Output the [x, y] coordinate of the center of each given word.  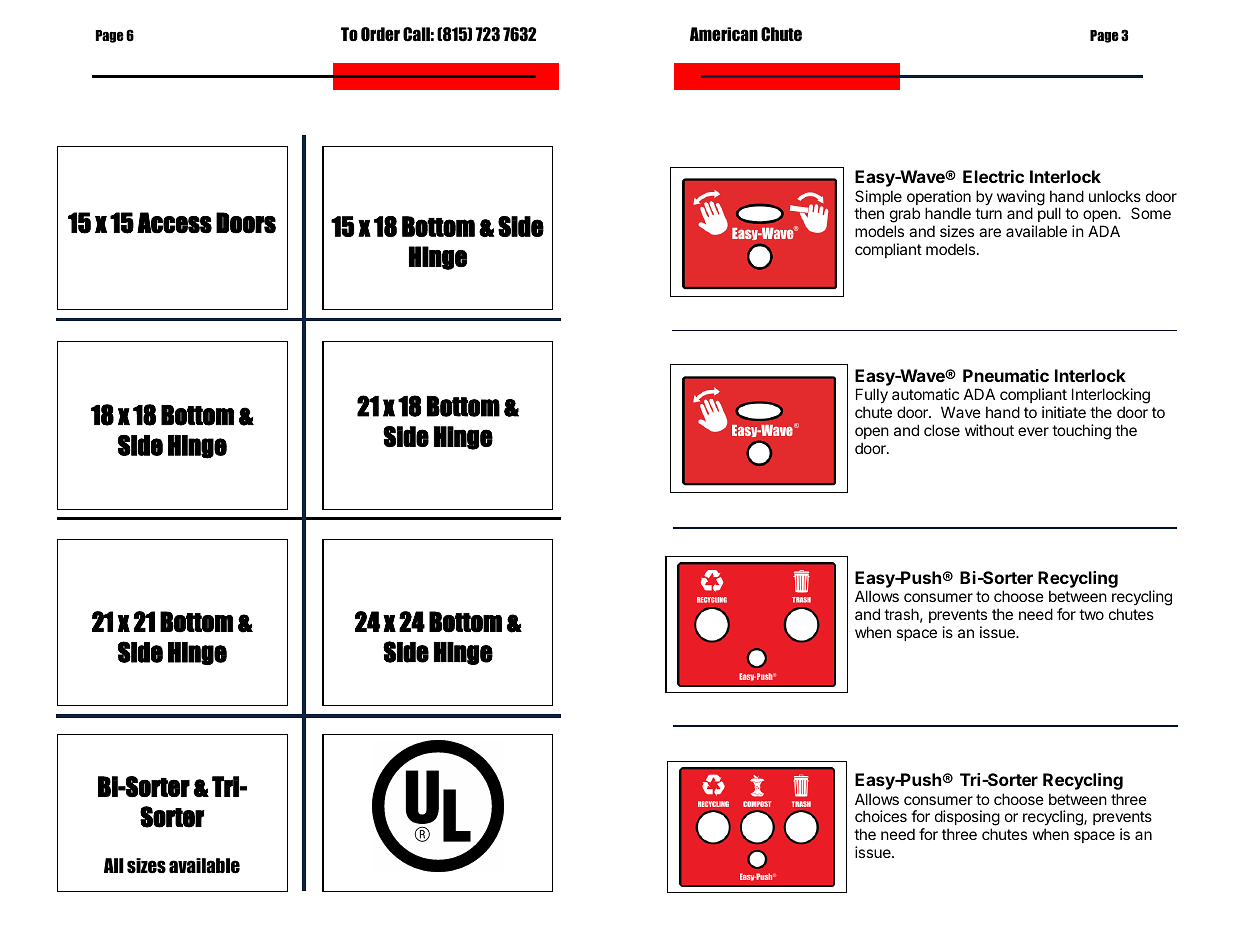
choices [881, 816]
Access [174, 223]
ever [1033, 431]
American [724, 34]
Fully [872, 396]
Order [380, 34]
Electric [993, 176]
